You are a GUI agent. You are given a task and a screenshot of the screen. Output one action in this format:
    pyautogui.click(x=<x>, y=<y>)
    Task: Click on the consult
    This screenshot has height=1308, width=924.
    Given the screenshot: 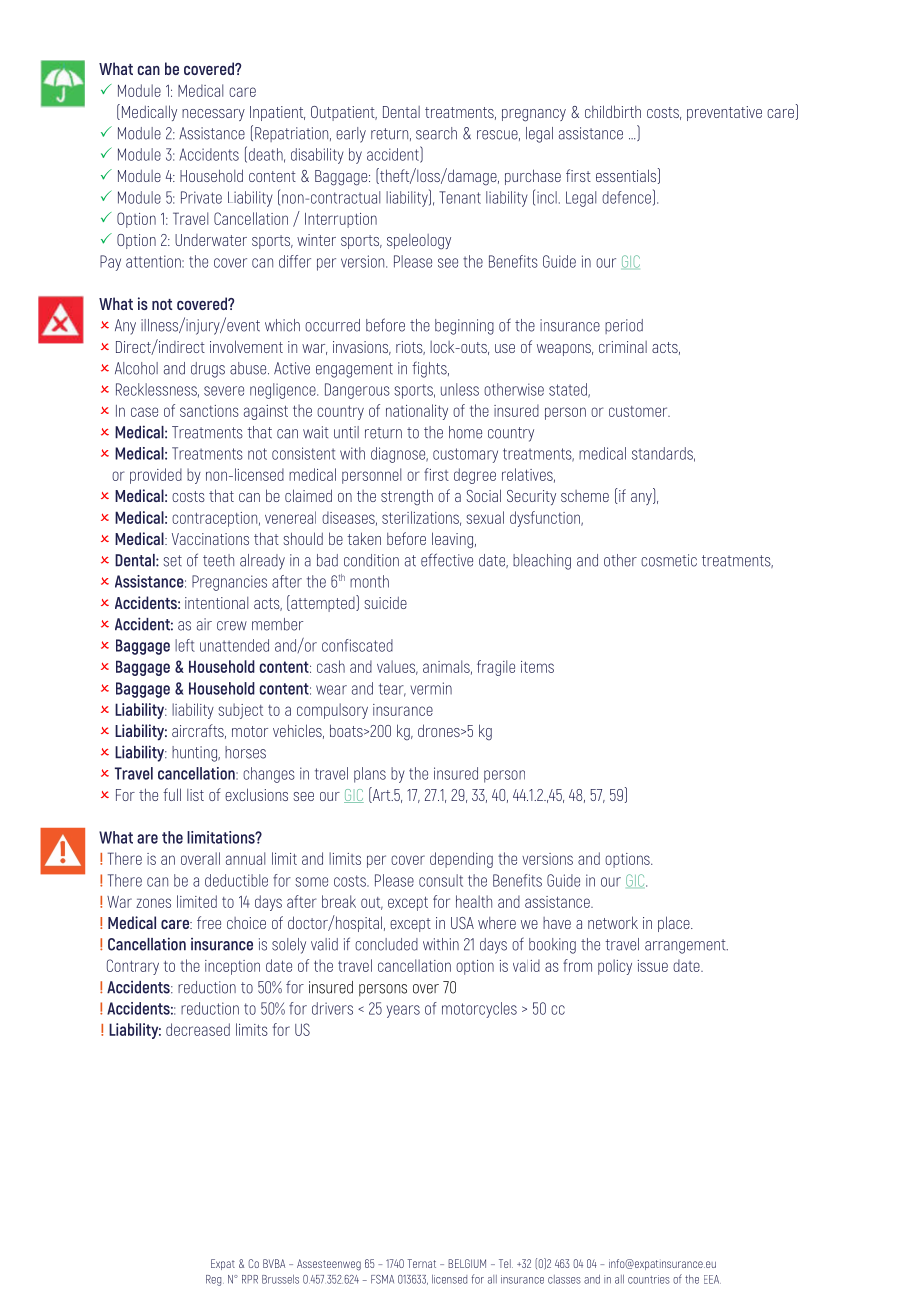 What is the action you would take?
    pyautogui.click(x=441, y=880)
